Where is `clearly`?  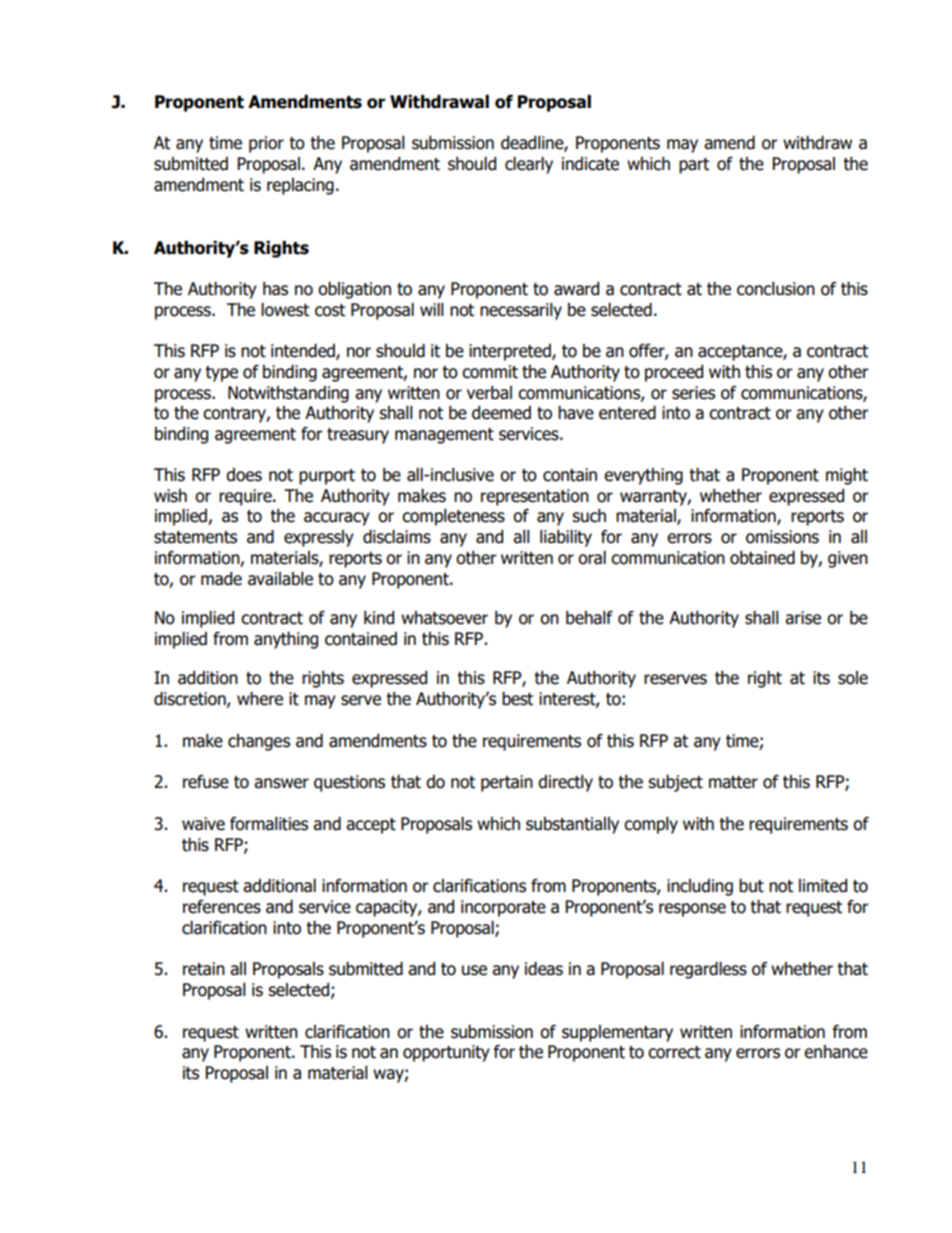 clearly is located at coordinates (529, 165).
